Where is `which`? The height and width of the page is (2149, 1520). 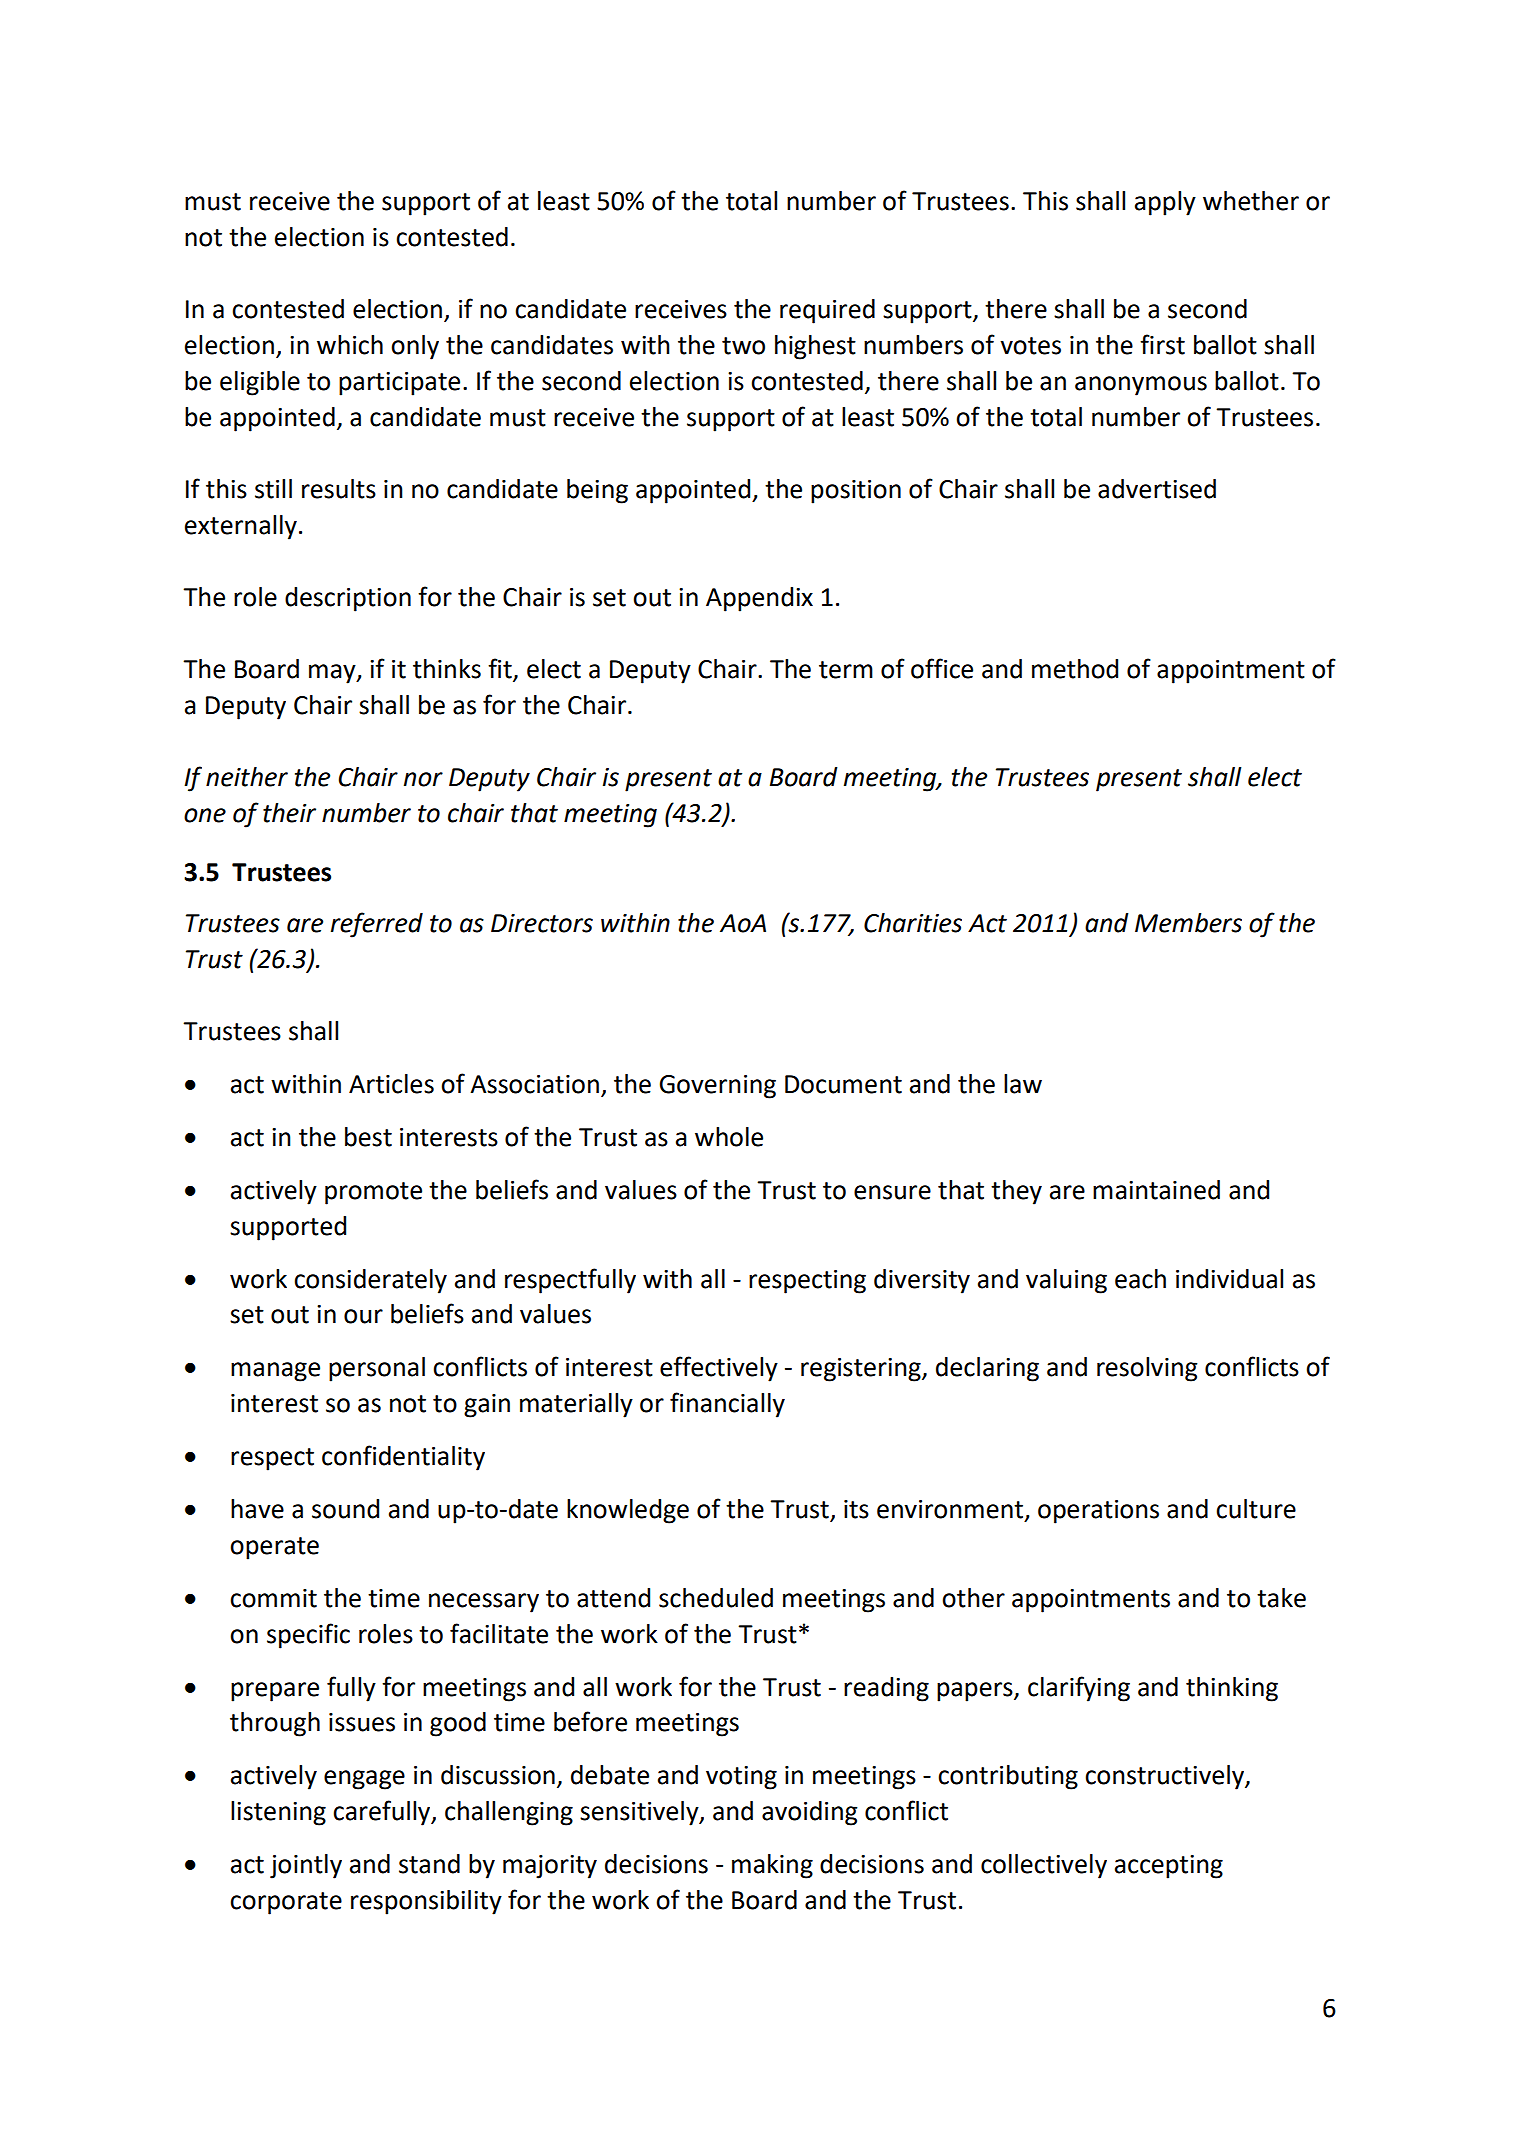 which is located at coordinates (350, 345).
